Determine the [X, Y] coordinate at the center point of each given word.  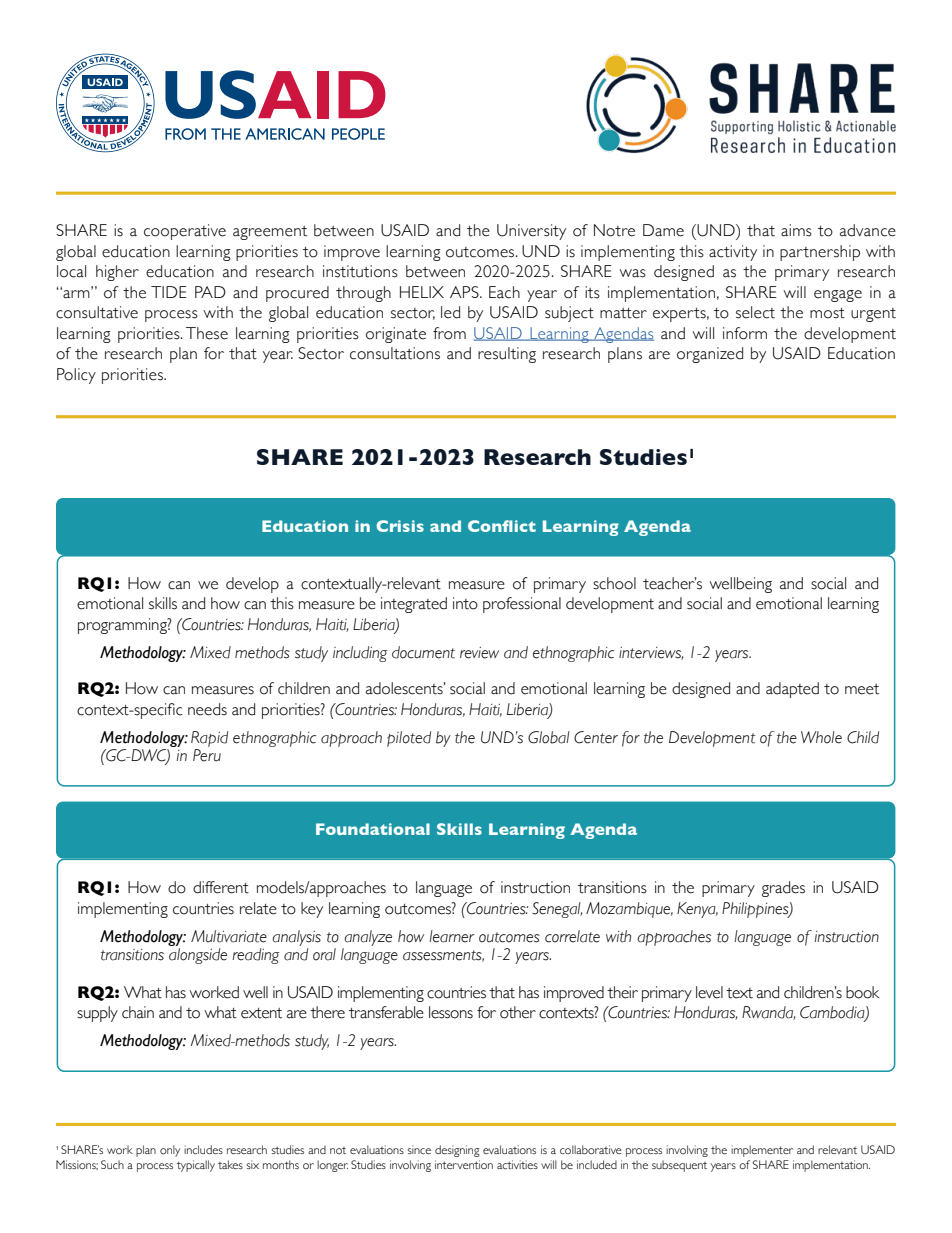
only [170, 1151]
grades [783, 889]
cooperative [185, 232]
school [614, 583]
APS [465, 292]
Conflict [502, 526]
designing [457, 1151]
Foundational [373, 829]
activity [733, 253]
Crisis [400, 526]
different [221, 887]
